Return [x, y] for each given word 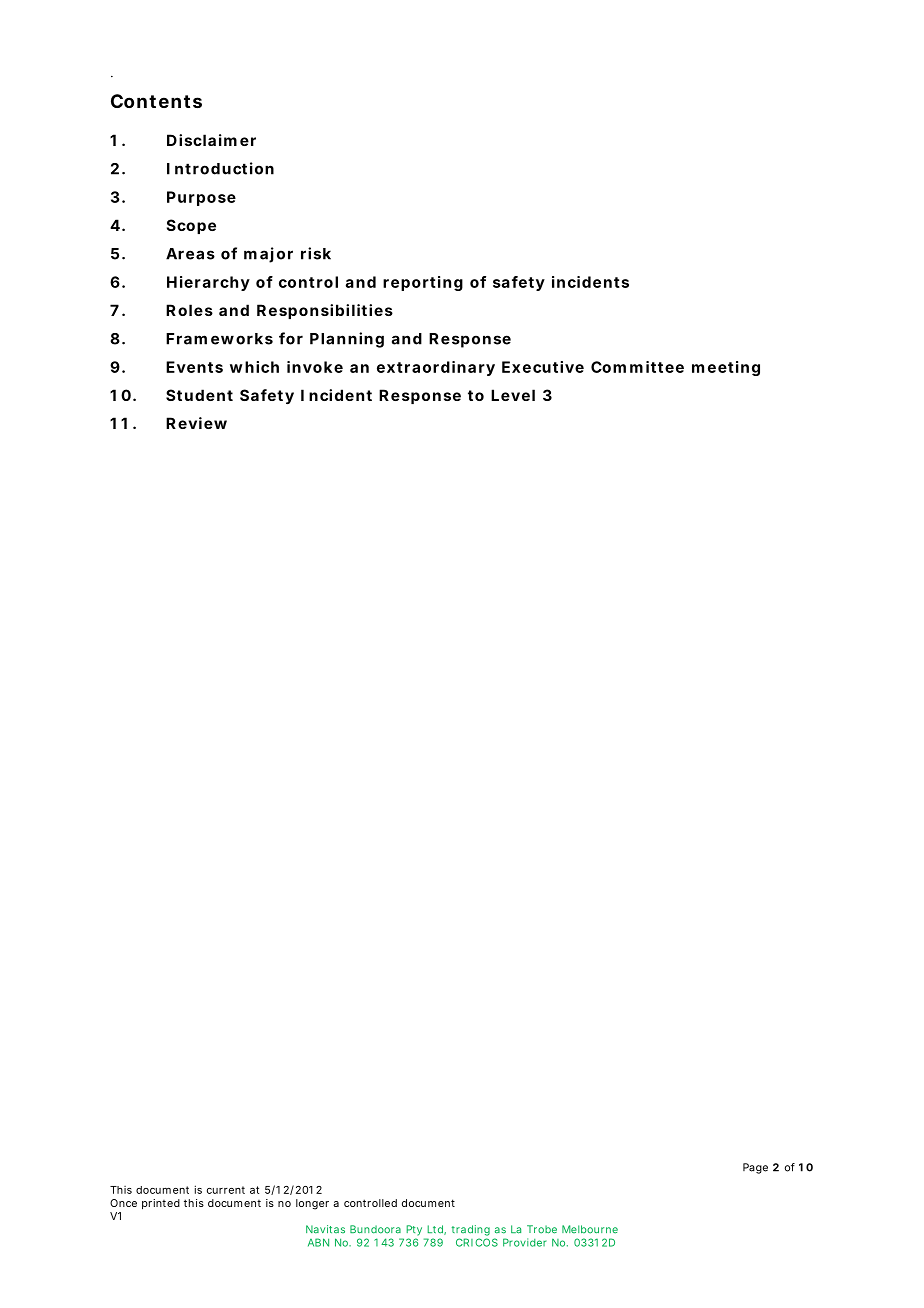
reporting [423, 283]
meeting [726, 368]
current [226, 1190]
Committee [637, 367]
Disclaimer [211, 140]
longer [312, 1204]
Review [196, 423]
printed [161, 1204]
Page [755, 1168]
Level [513, 395]
